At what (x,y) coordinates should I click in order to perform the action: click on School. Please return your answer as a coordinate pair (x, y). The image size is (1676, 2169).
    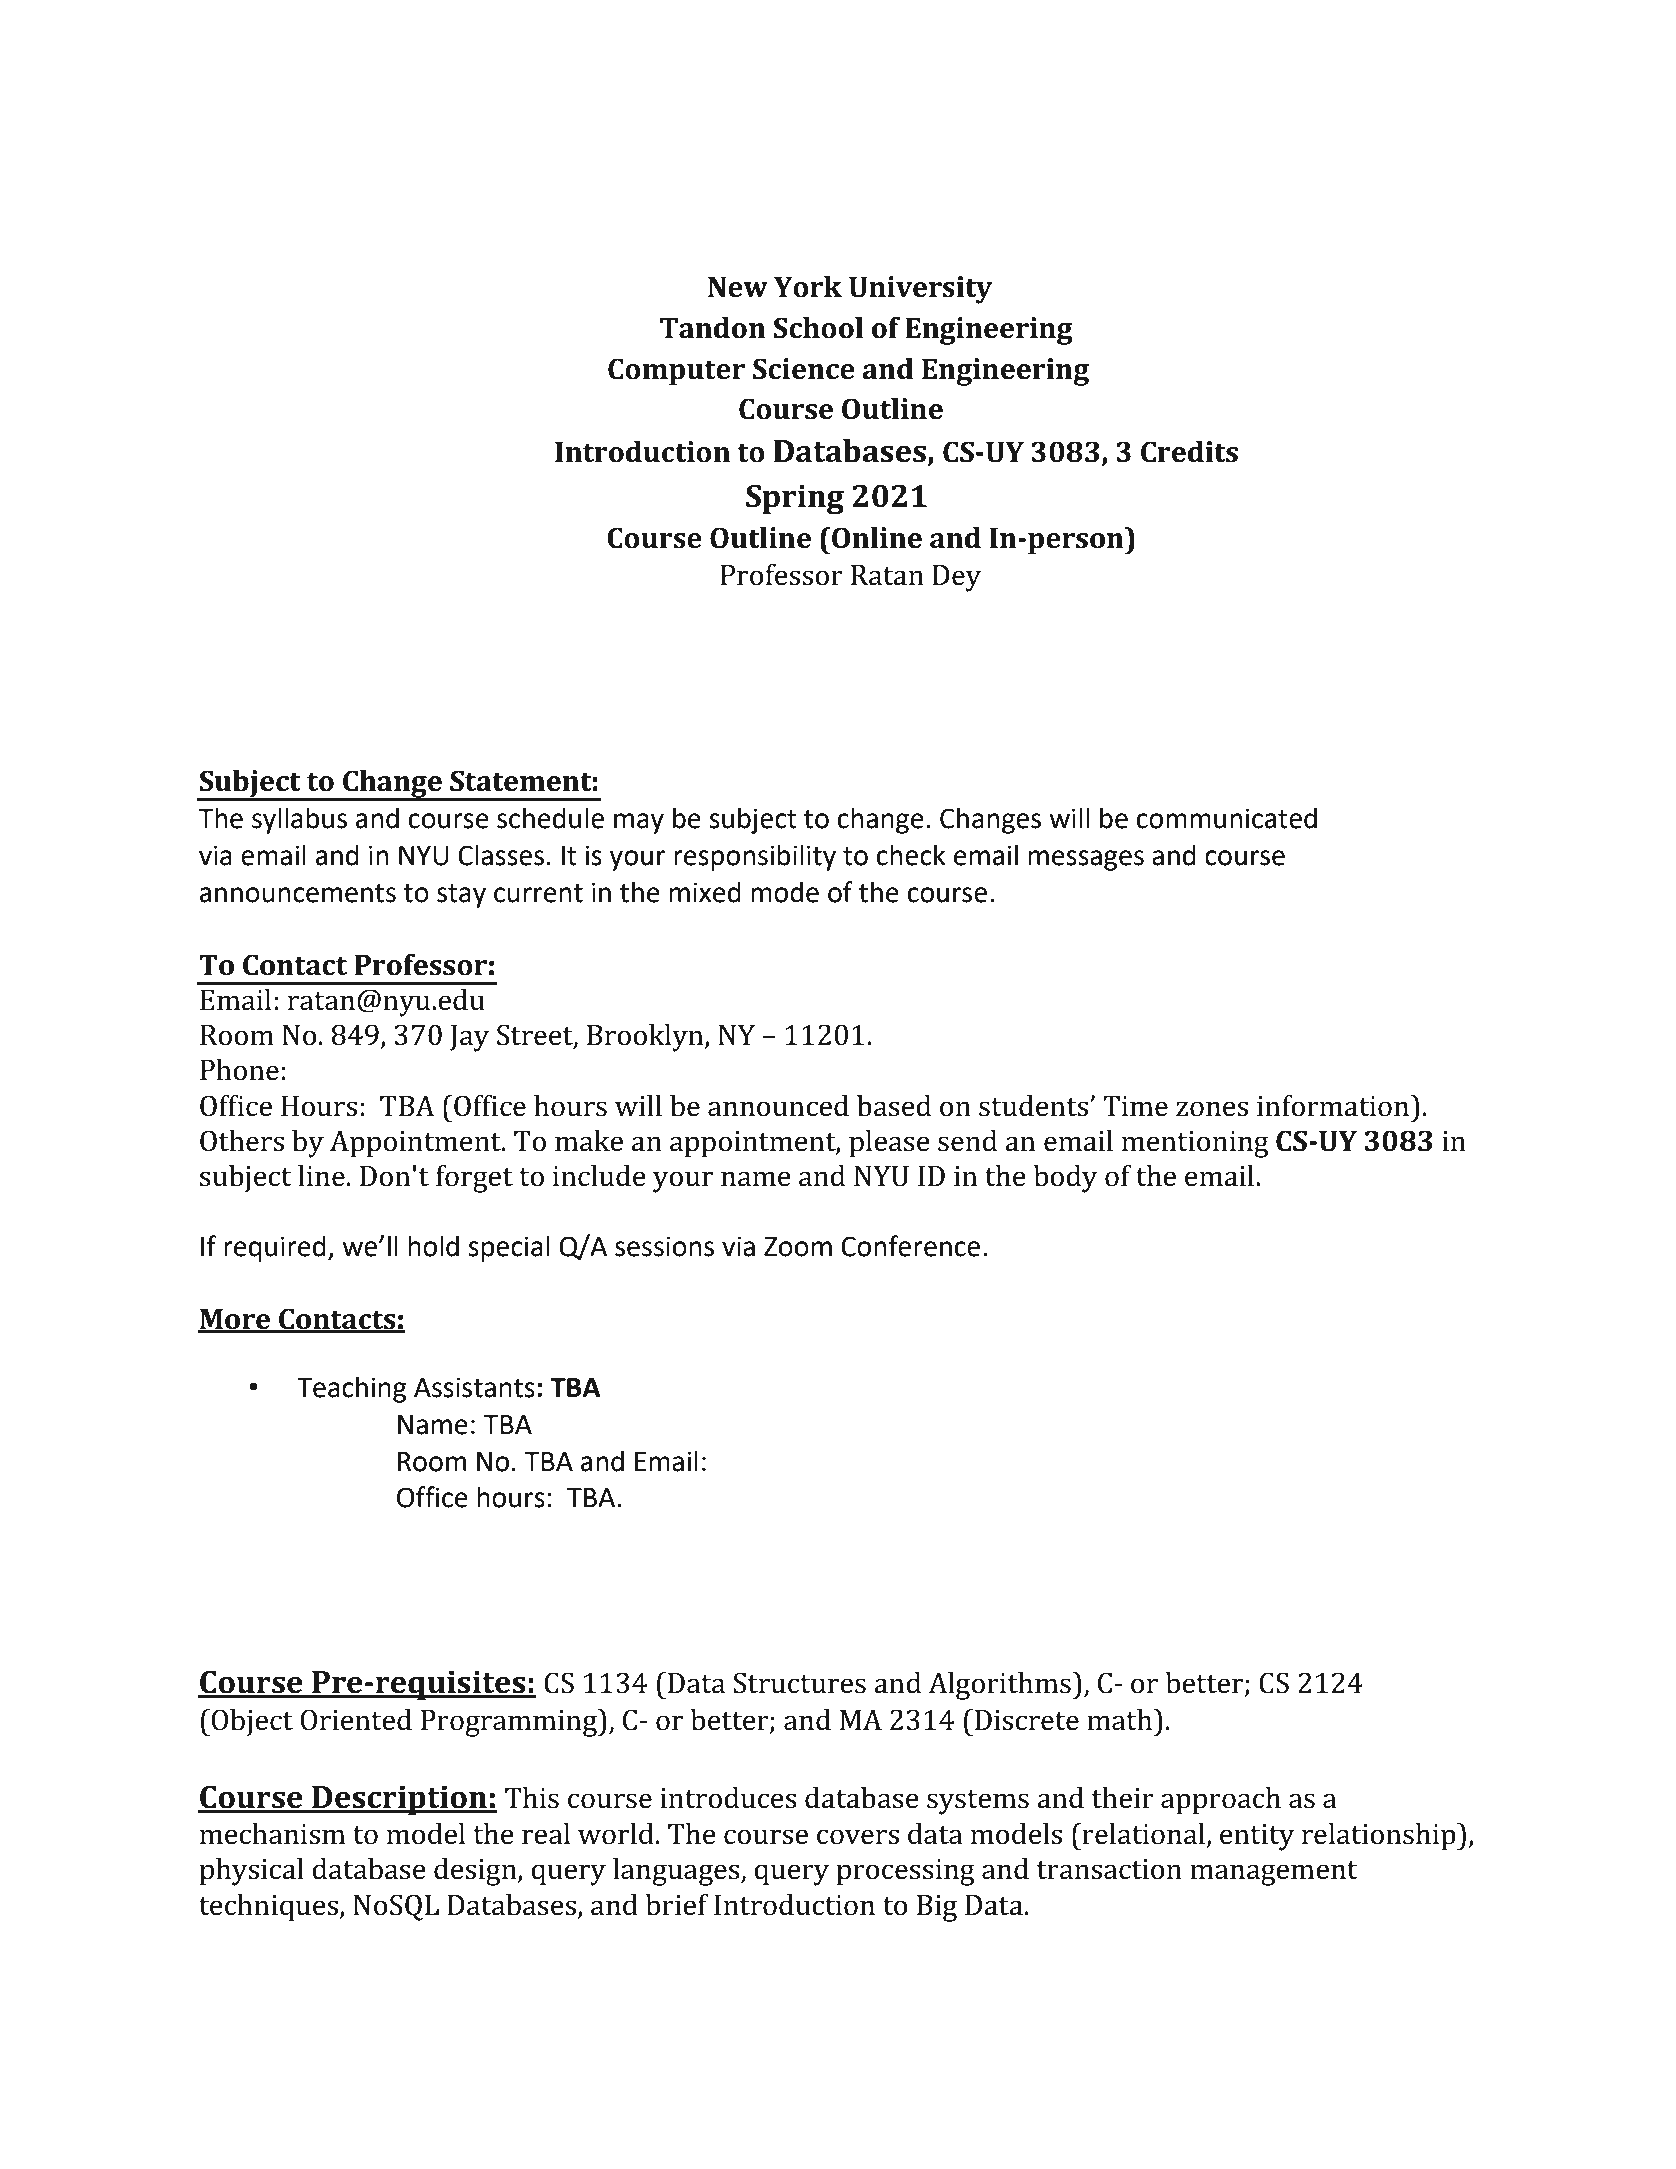
    Looking at the image, I should click on (818, 328).
